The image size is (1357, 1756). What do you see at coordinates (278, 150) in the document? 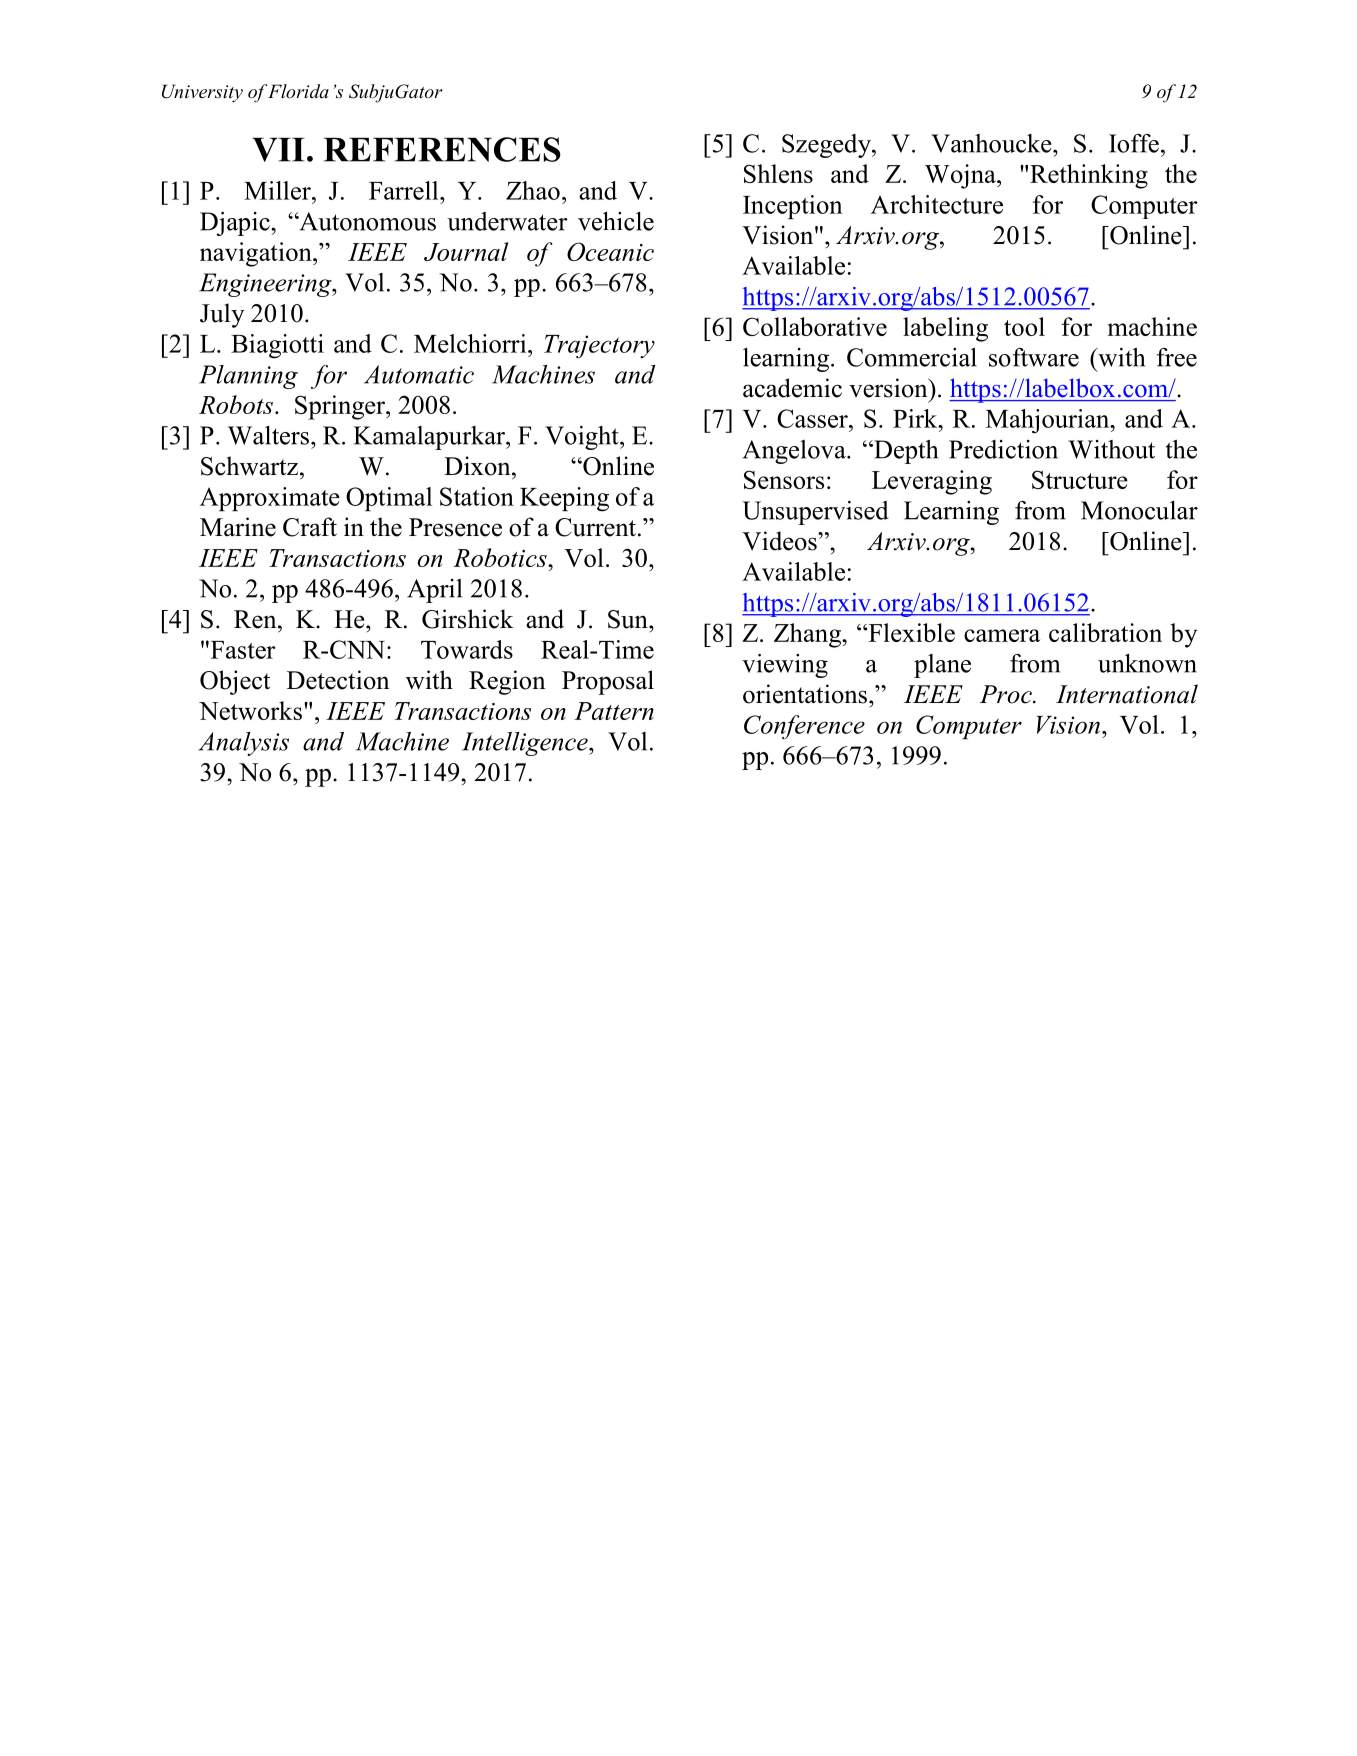
I see `VII` at bounding box center [278, 150].
